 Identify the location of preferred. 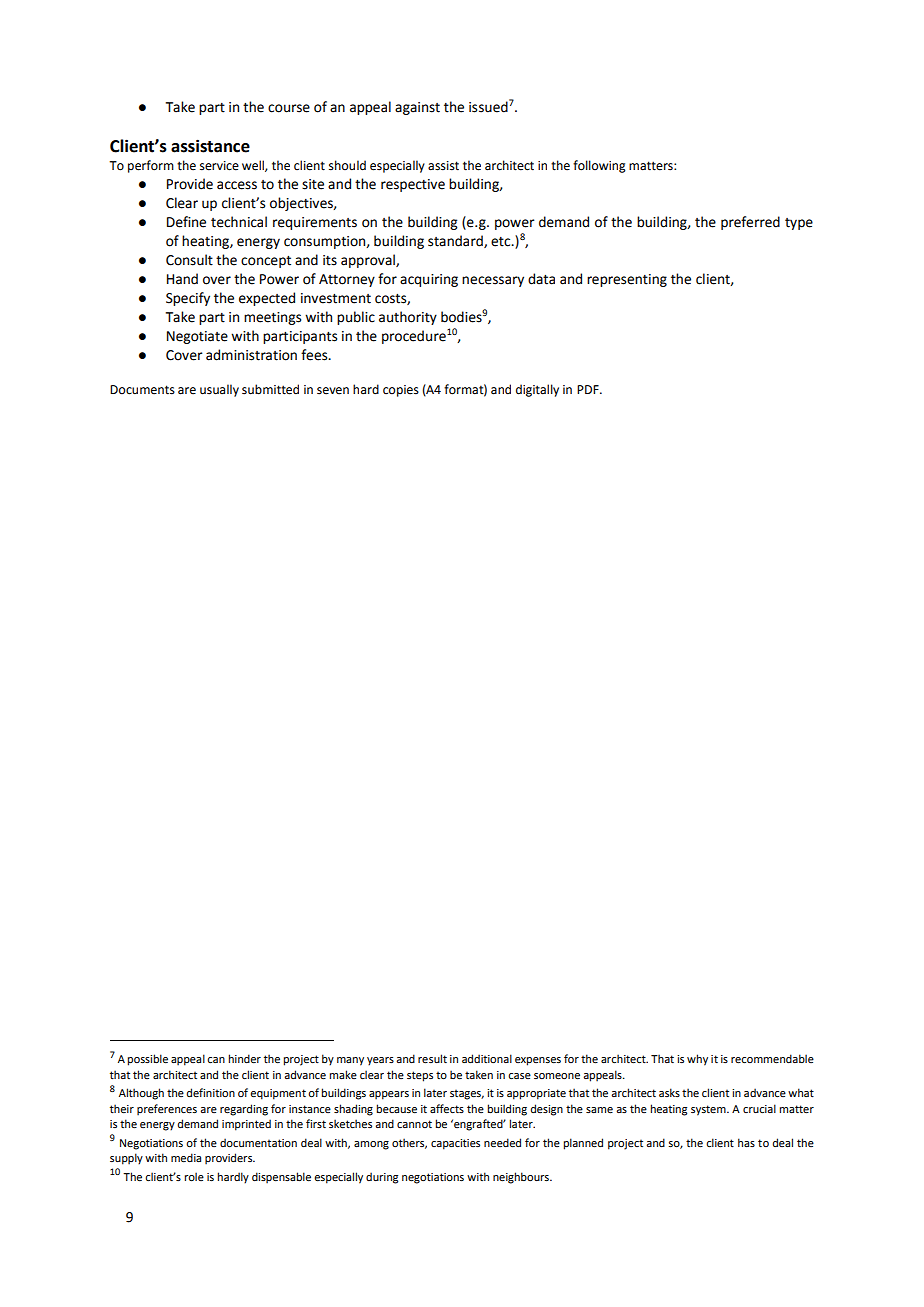
(750, 223).
